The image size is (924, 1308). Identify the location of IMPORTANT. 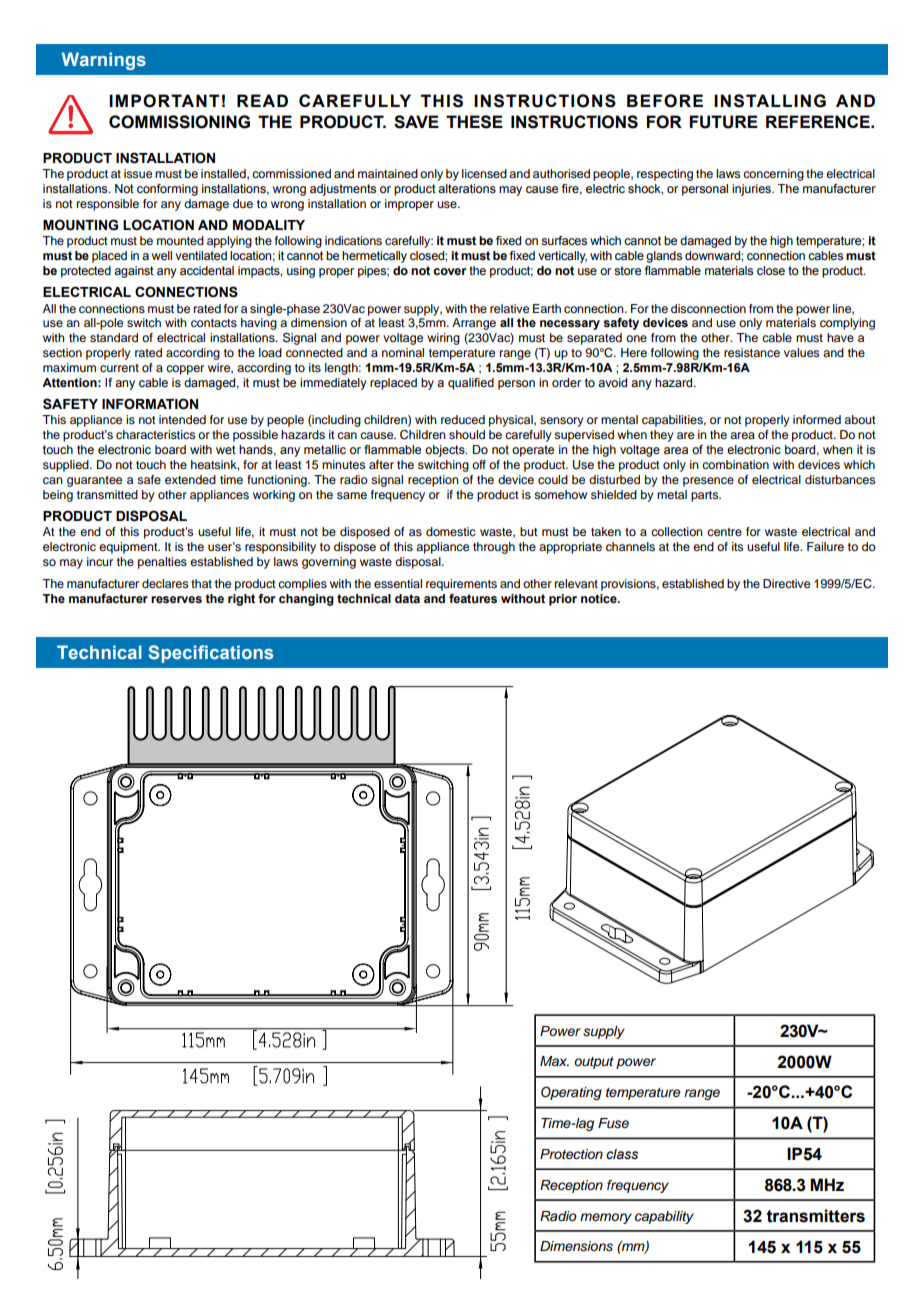
(164, 101).
